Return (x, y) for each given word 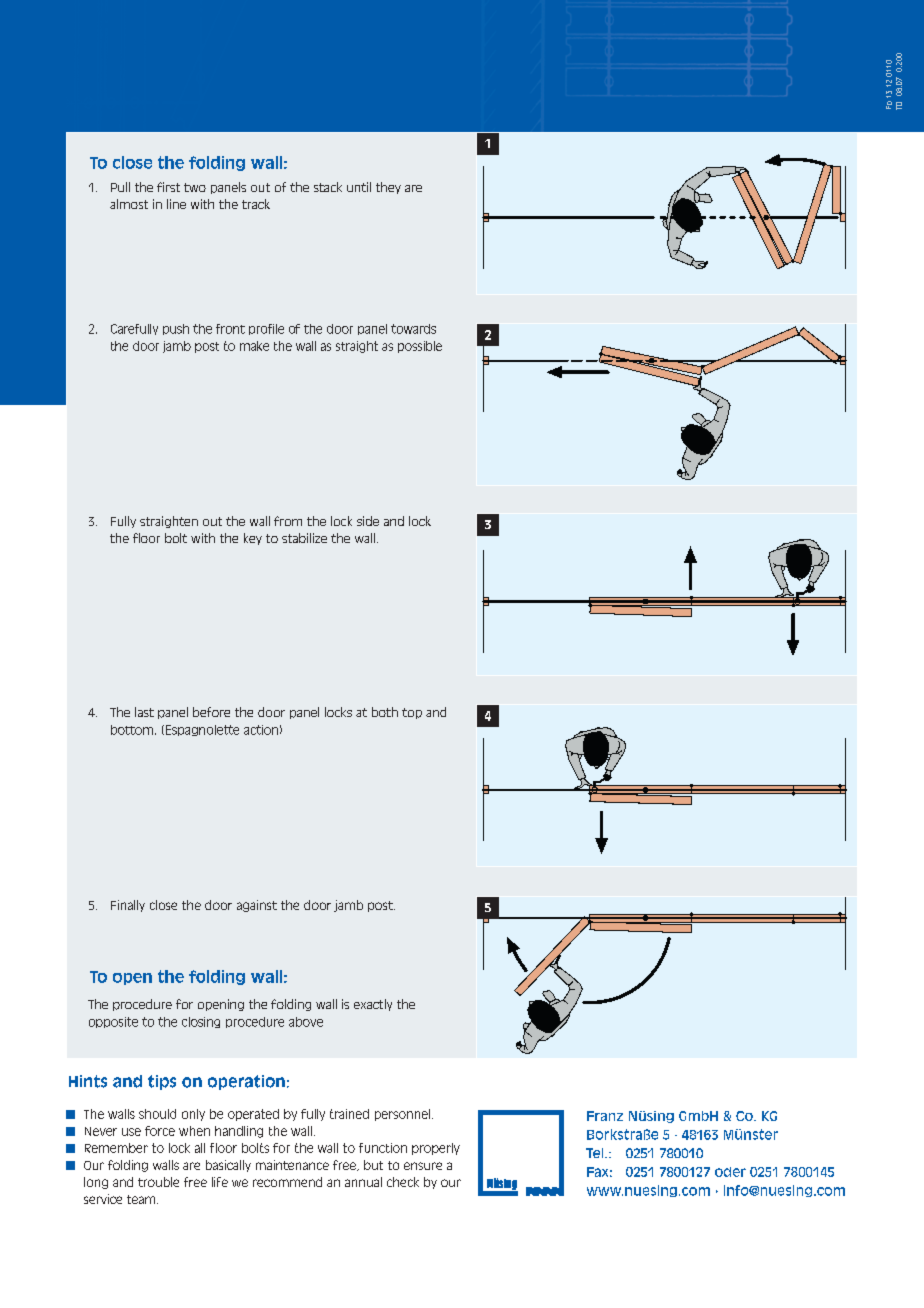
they (388, 188)
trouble (158, 1182)
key (253, 539)
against (257, 906)
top (412, 713)
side (368, 521)
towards (413, 329)
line (176, 204)
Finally (128, 906)
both (385, 712)
